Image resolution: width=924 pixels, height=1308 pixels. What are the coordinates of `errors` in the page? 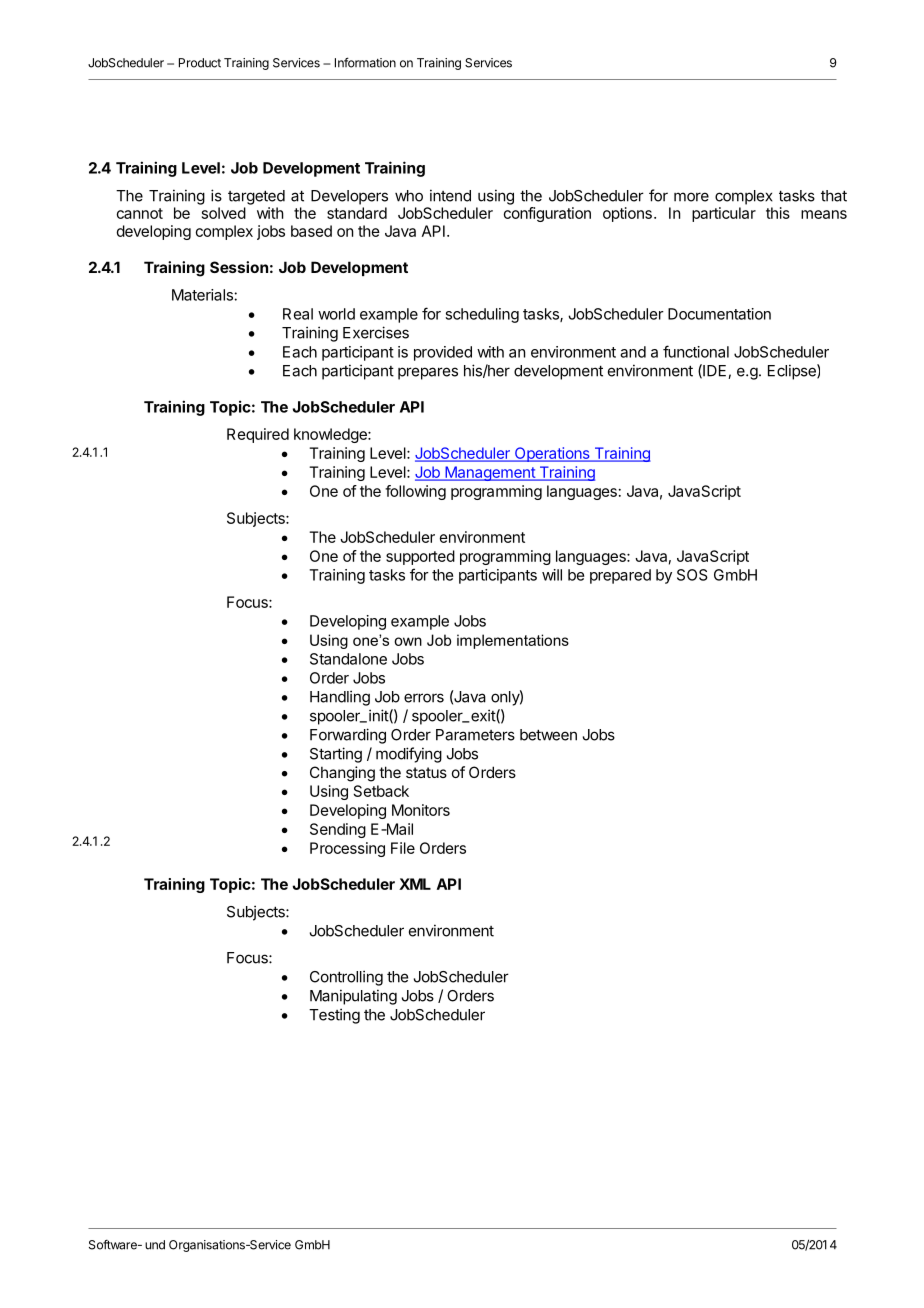 It's located at (424, 698).
